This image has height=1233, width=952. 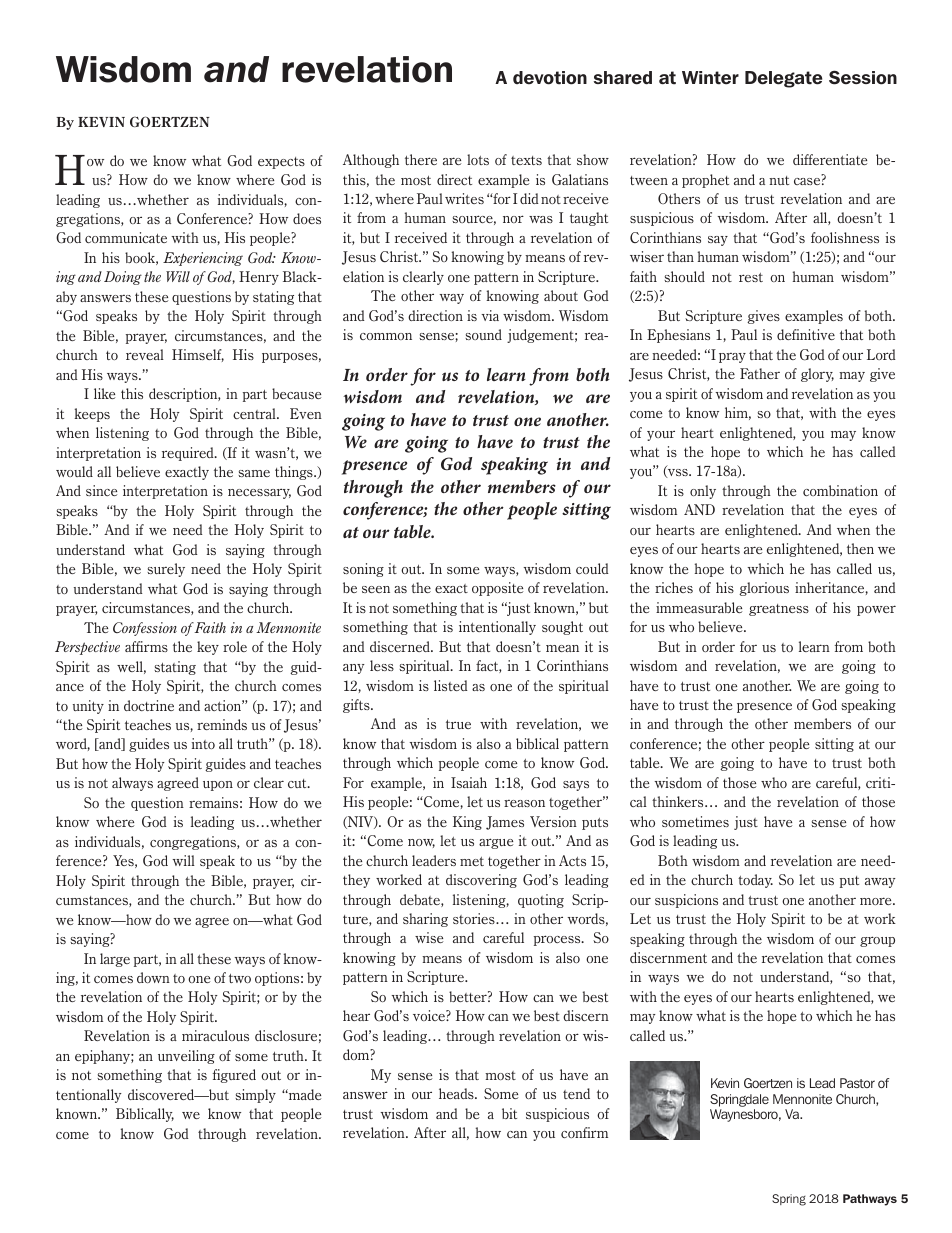 What do you see at coordinates (783, 79) in the image?
I see `Delegate` at bounding box center [783, 79].
